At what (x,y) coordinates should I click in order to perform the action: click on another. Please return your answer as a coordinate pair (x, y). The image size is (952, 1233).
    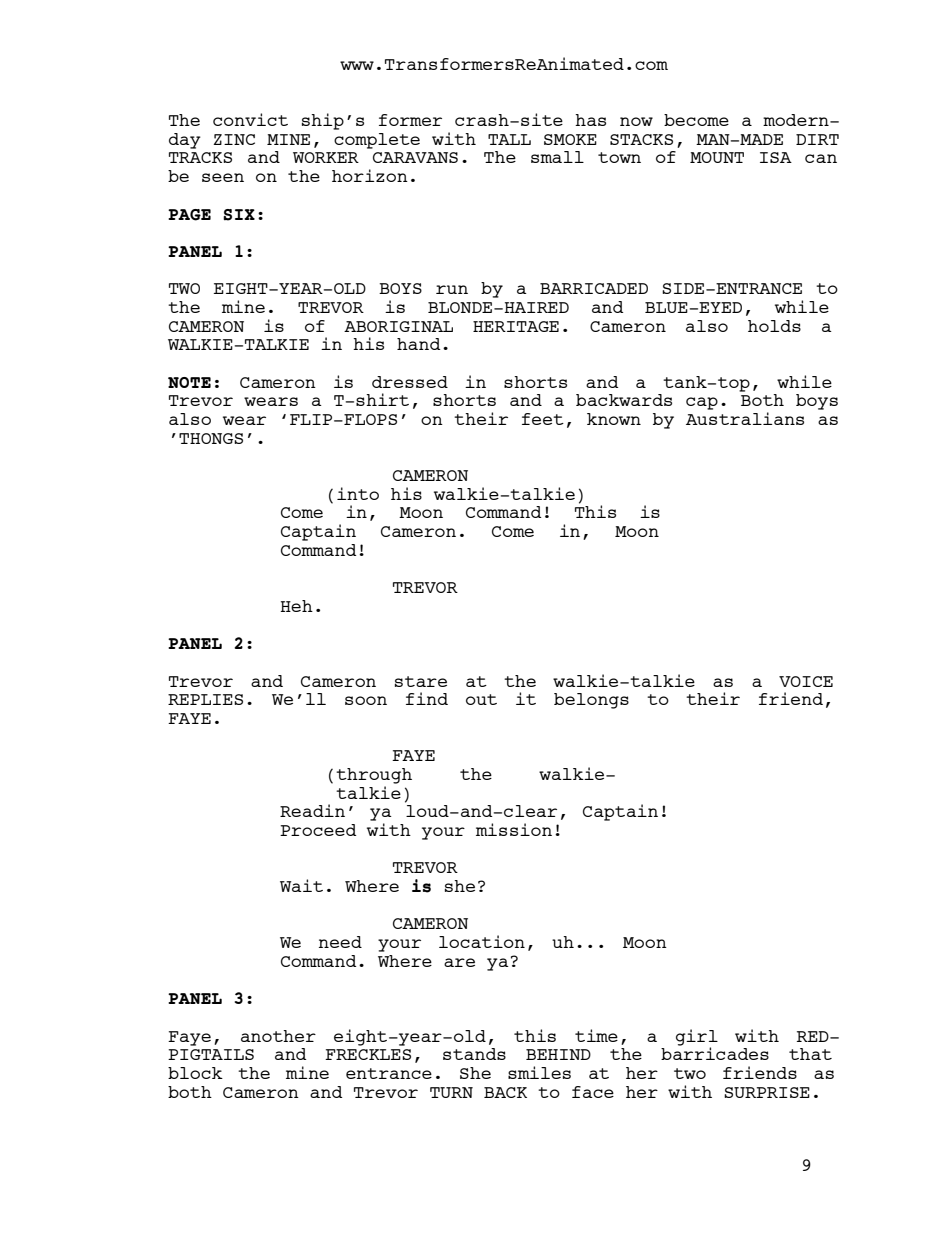
    Looking at the image, I should click on (278, 1036).
